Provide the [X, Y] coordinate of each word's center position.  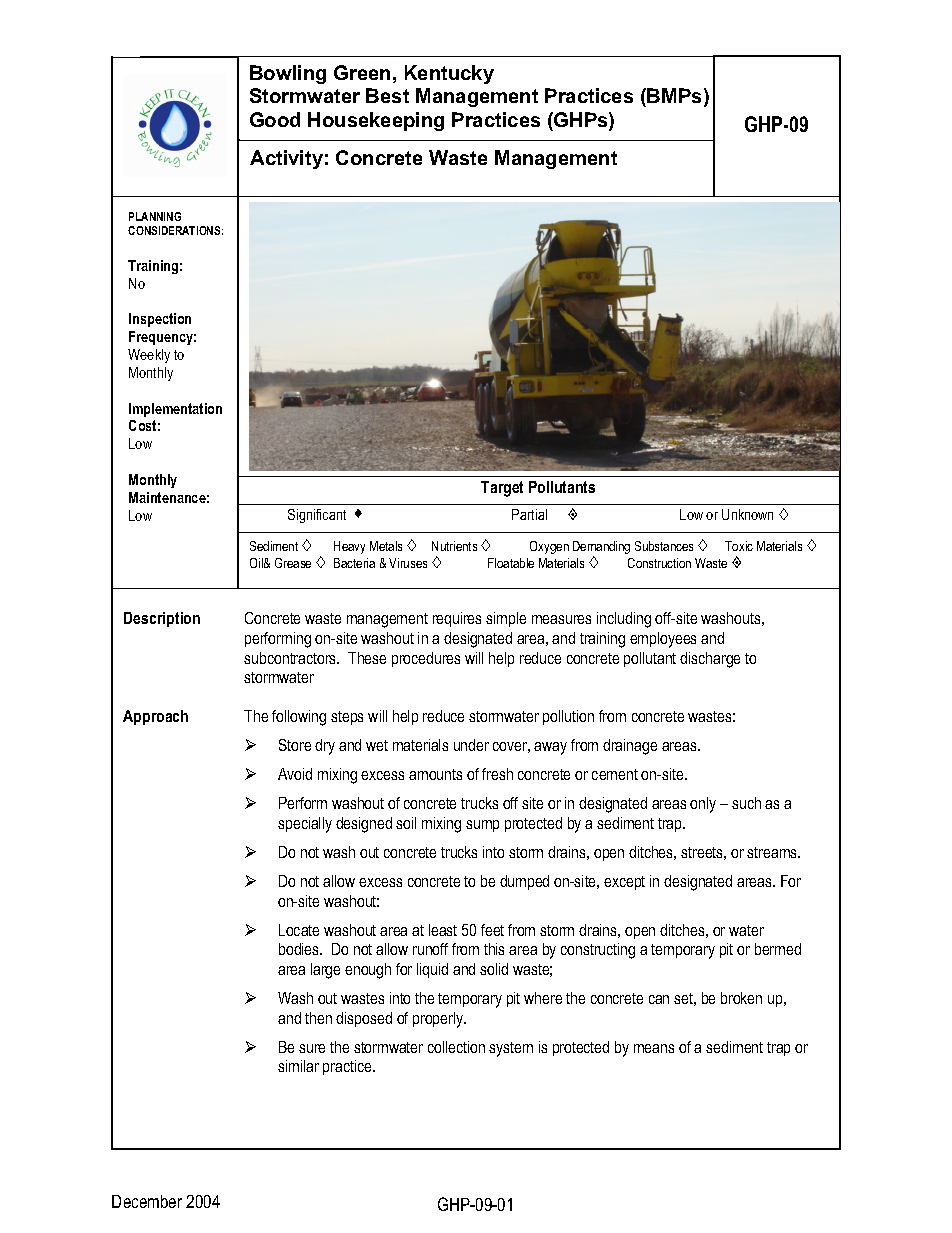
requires [457, 619]
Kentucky [449, 74]
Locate [299, 930]
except [624, 883]
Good [275, 119]
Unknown [747, 514]
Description [162, 619]
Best [387, 95]
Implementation [175, 410]
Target [502, 489]
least [443, 930]
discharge [710, 660]
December [147, 1201]
